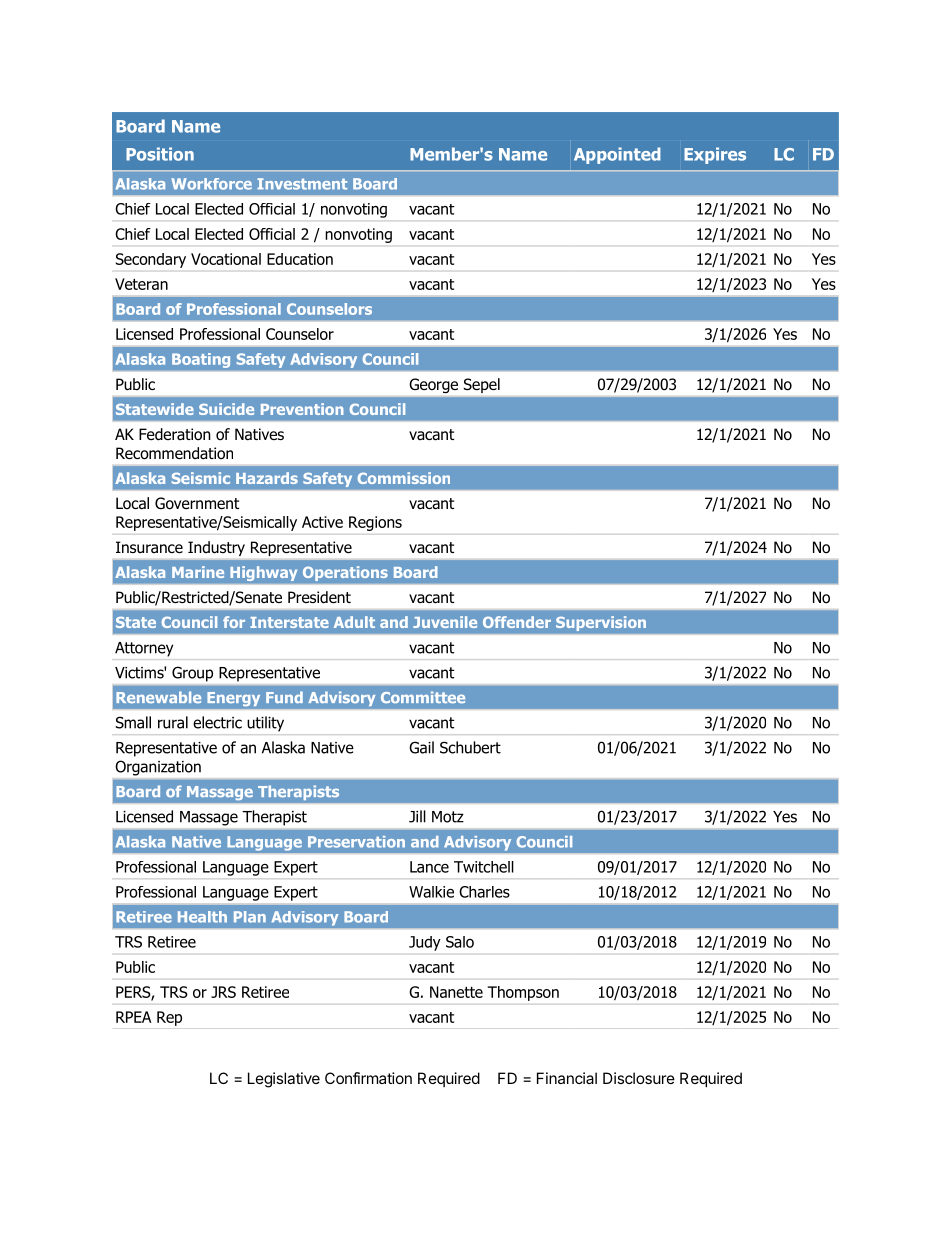 Image resolution: width=952 pixels, height=1233 pixels. Describe the element at coordinates (211, 184) in the document. I see `Workforce` at that location.
